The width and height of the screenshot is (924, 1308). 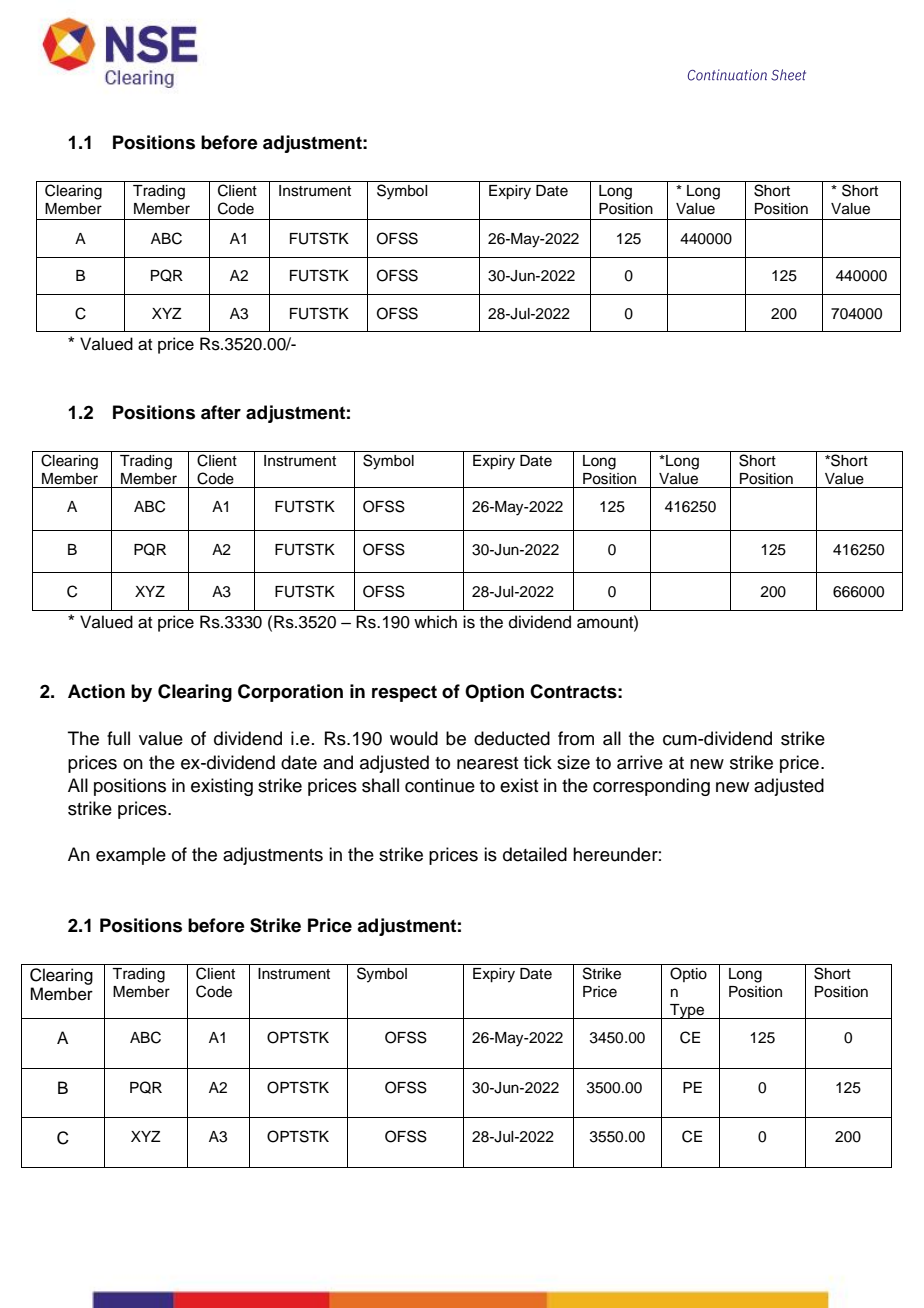 What do you see at coordinates (414, 738) in the screenshot?
I see `would` at bounding box center [414, 738].
